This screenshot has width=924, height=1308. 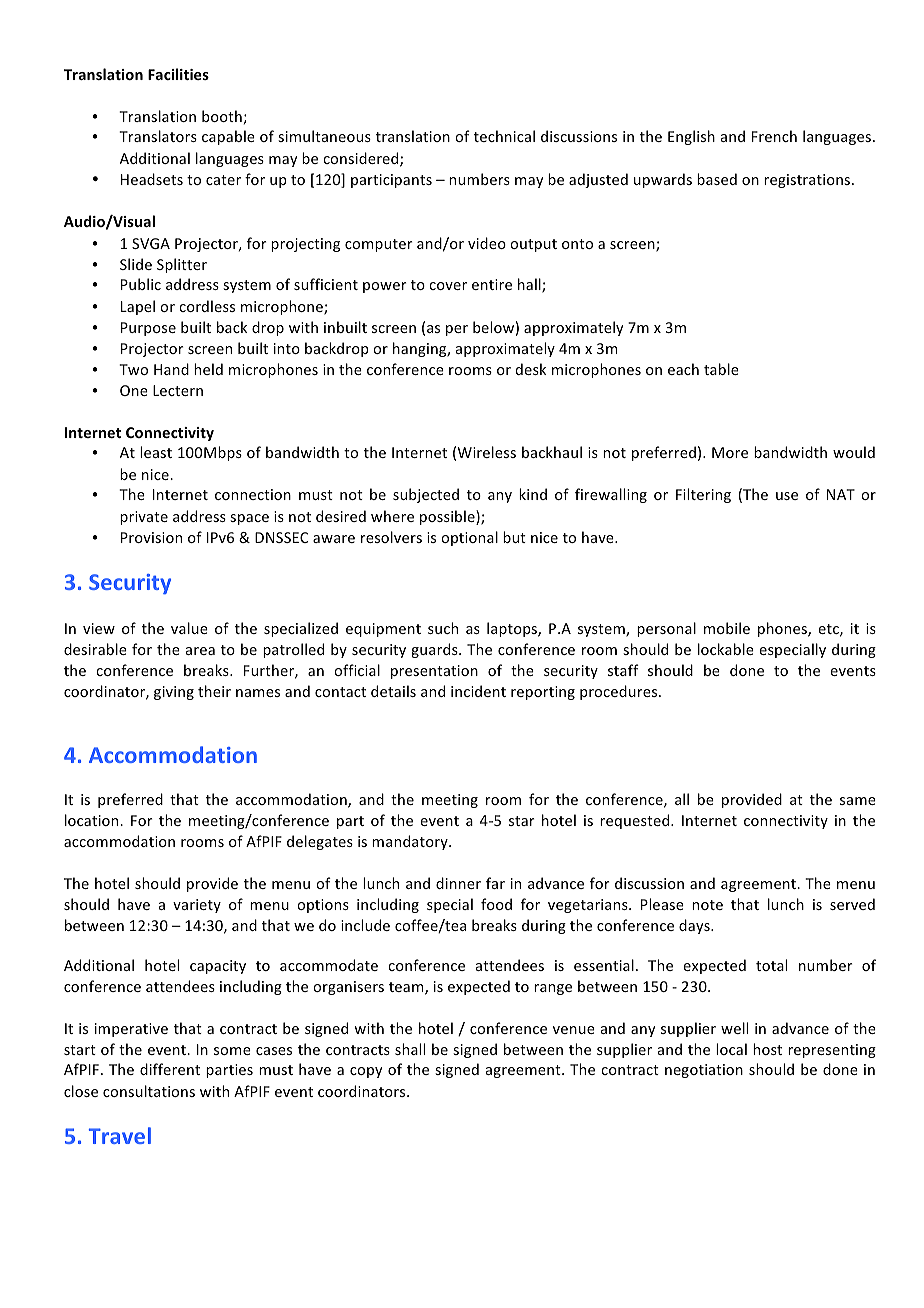 What do you see at coordinates (531, 369) in the screenshot?
I see `desk` at bounding box center [531, 369].
